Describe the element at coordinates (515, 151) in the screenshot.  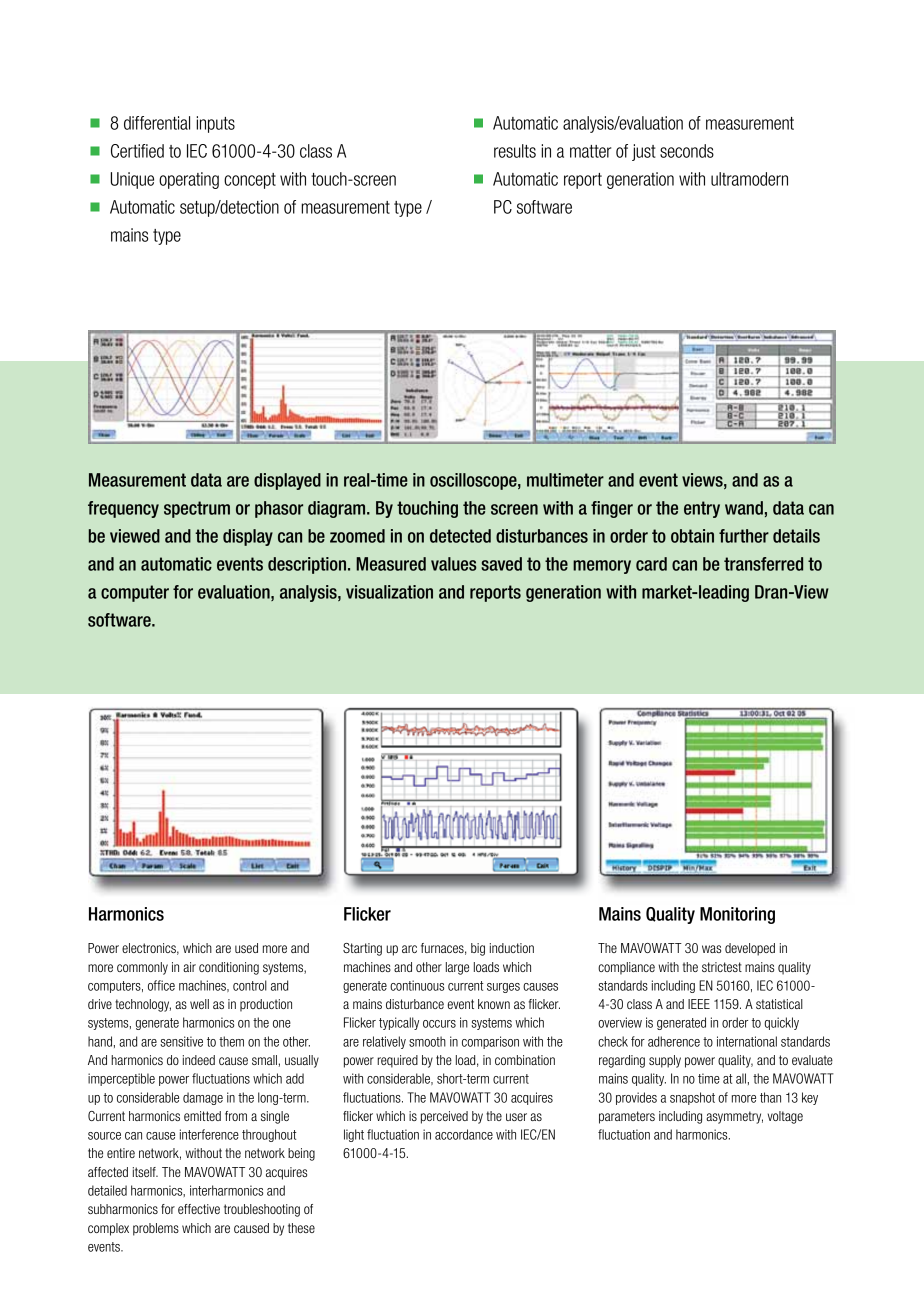
I see `results` at that location.
